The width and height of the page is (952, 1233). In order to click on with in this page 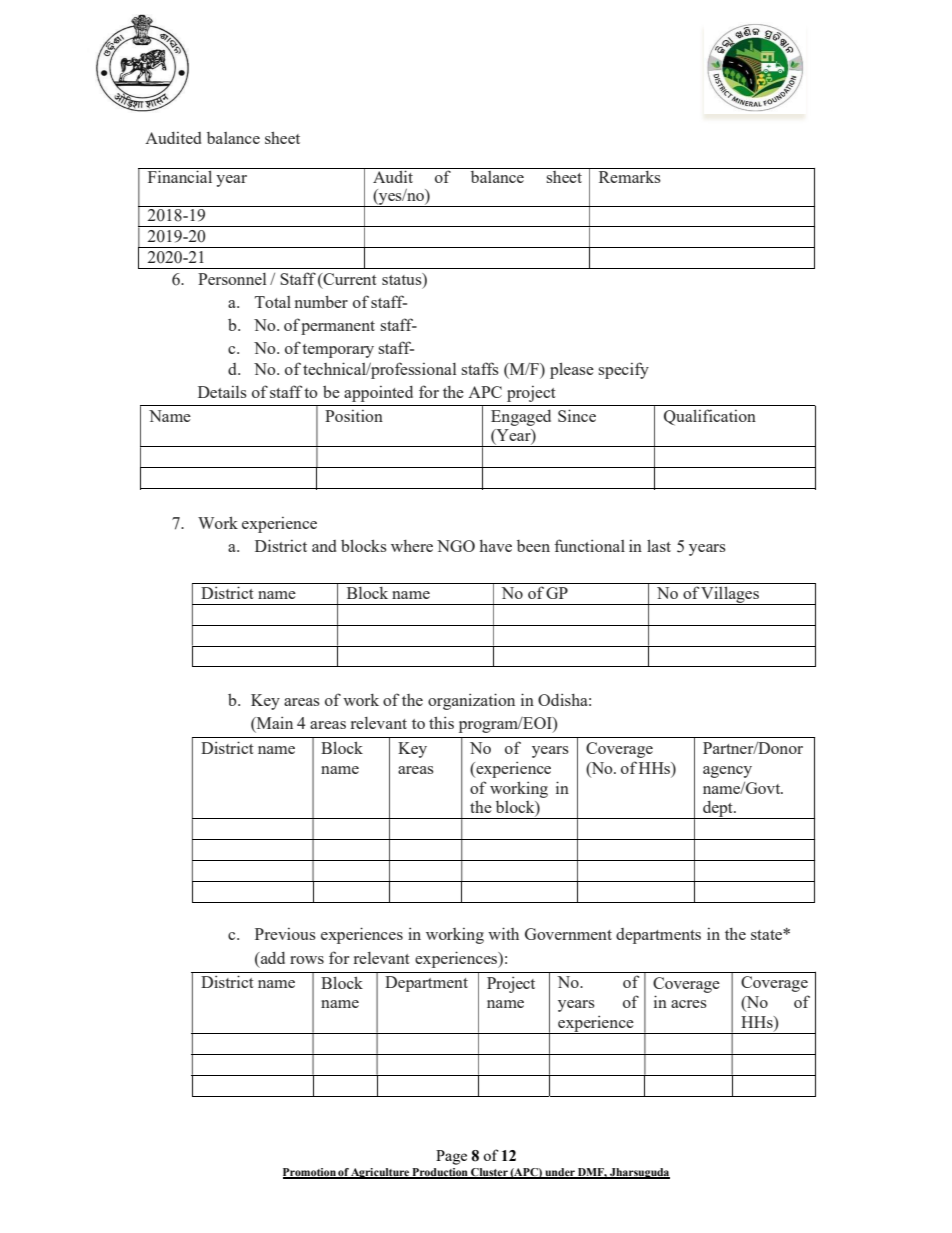, I will do `click(503, 933)`.
